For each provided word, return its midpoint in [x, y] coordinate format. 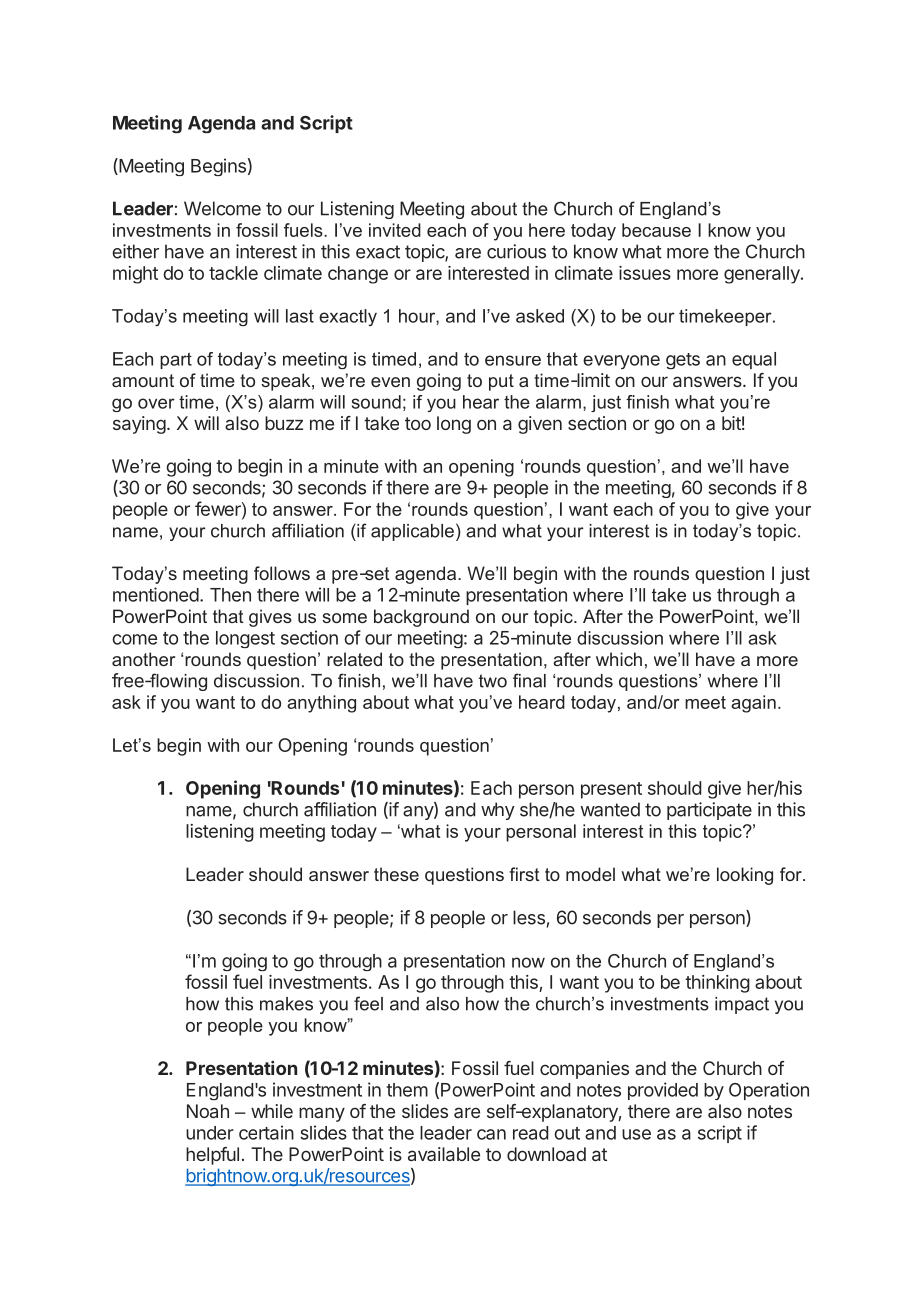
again [753, 704]
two [493, 681]
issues [645, 273]
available [444, 1154]
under [210, 1133]
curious [516, 251]
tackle [233, 273]
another [143, 659]
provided [663, 1091]
